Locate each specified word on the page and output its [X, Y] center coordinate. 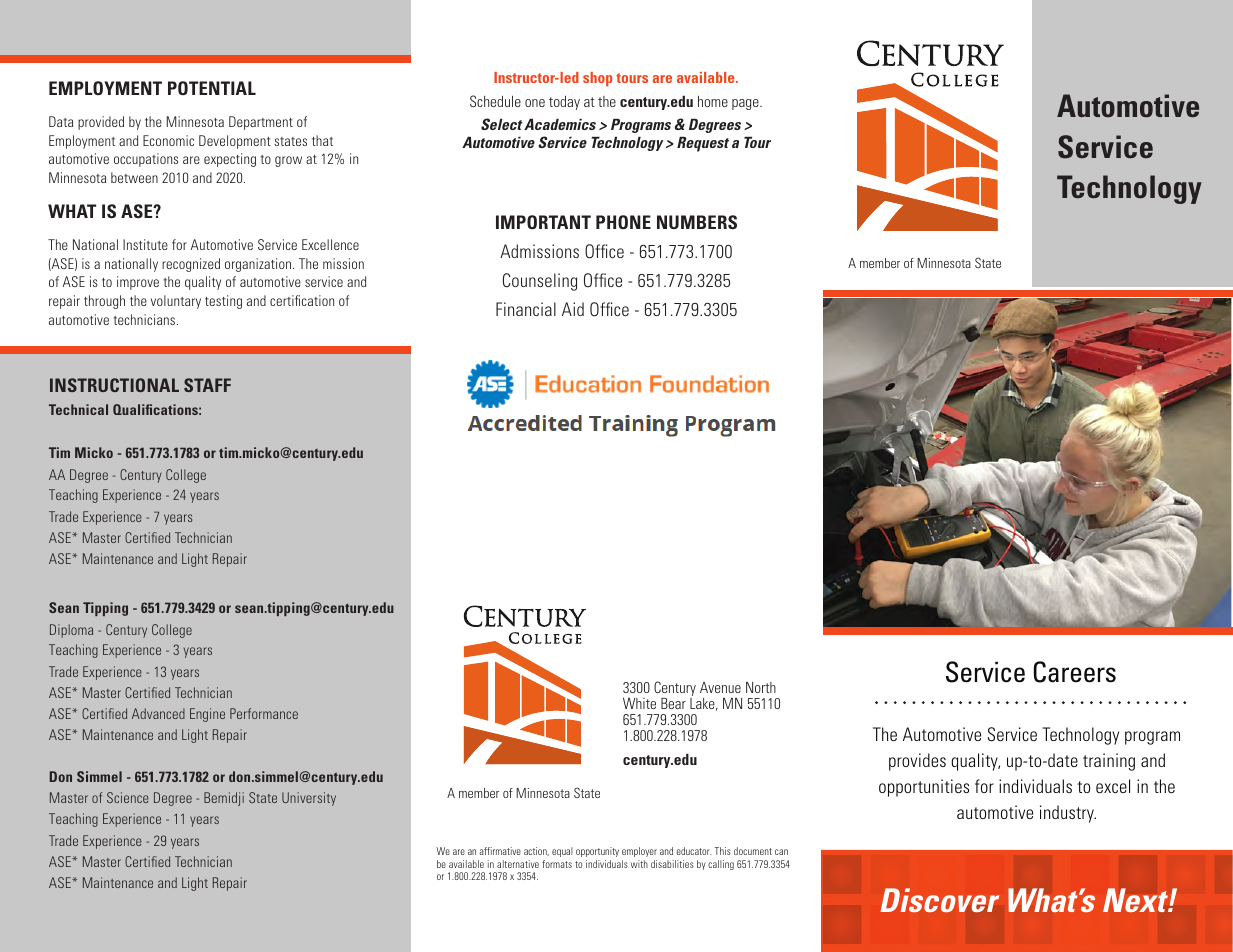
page [746, 104]
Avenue [720, 687]
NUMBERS [697, 222]
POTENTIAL [212, 88]
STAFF [207, 385]
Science [128, 797]
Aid [573, 309]
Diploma [71, 631]
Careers [1074, 672]
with [639, 864]
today [564, 103]
